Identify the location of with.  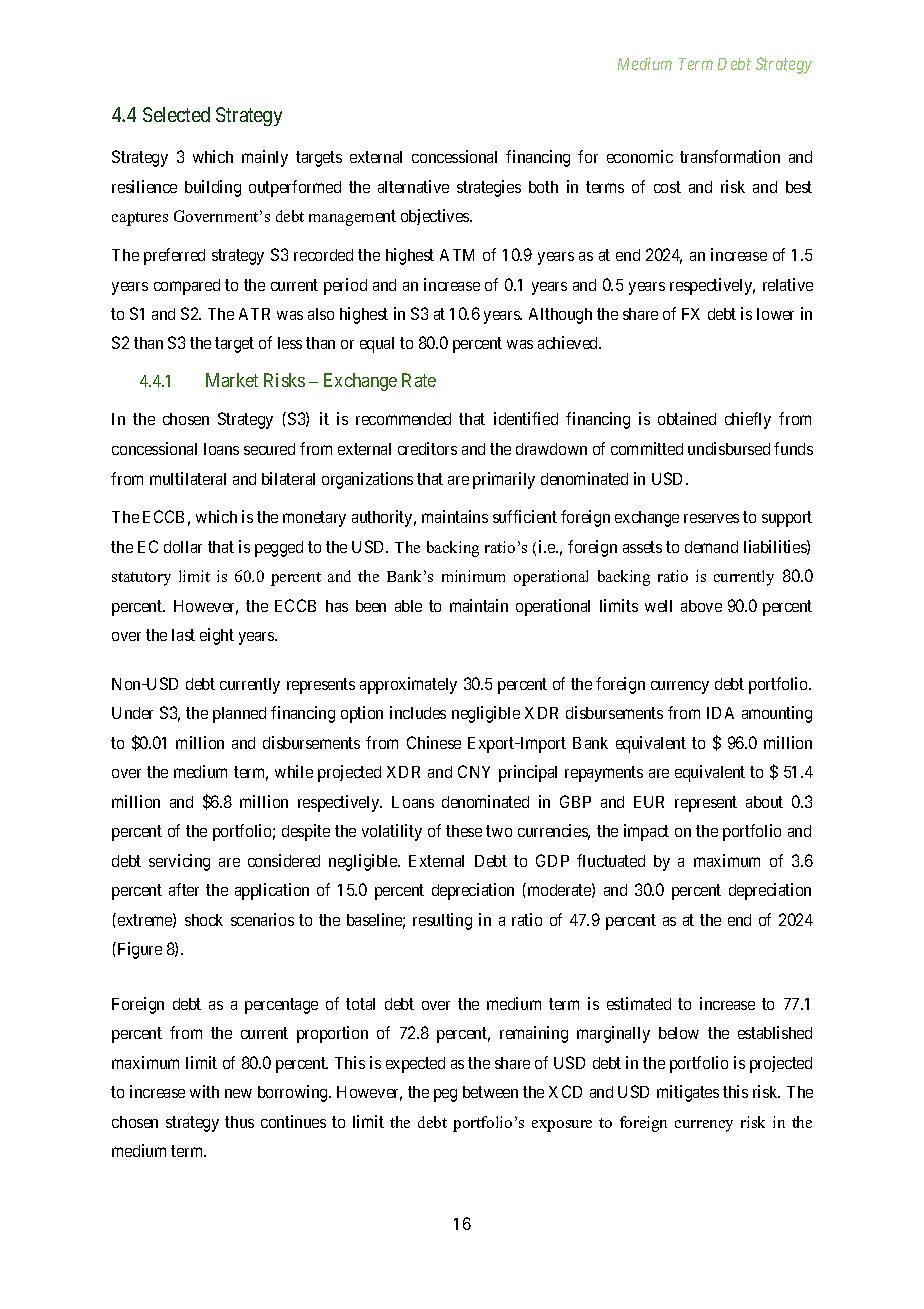
(204, 1091).
